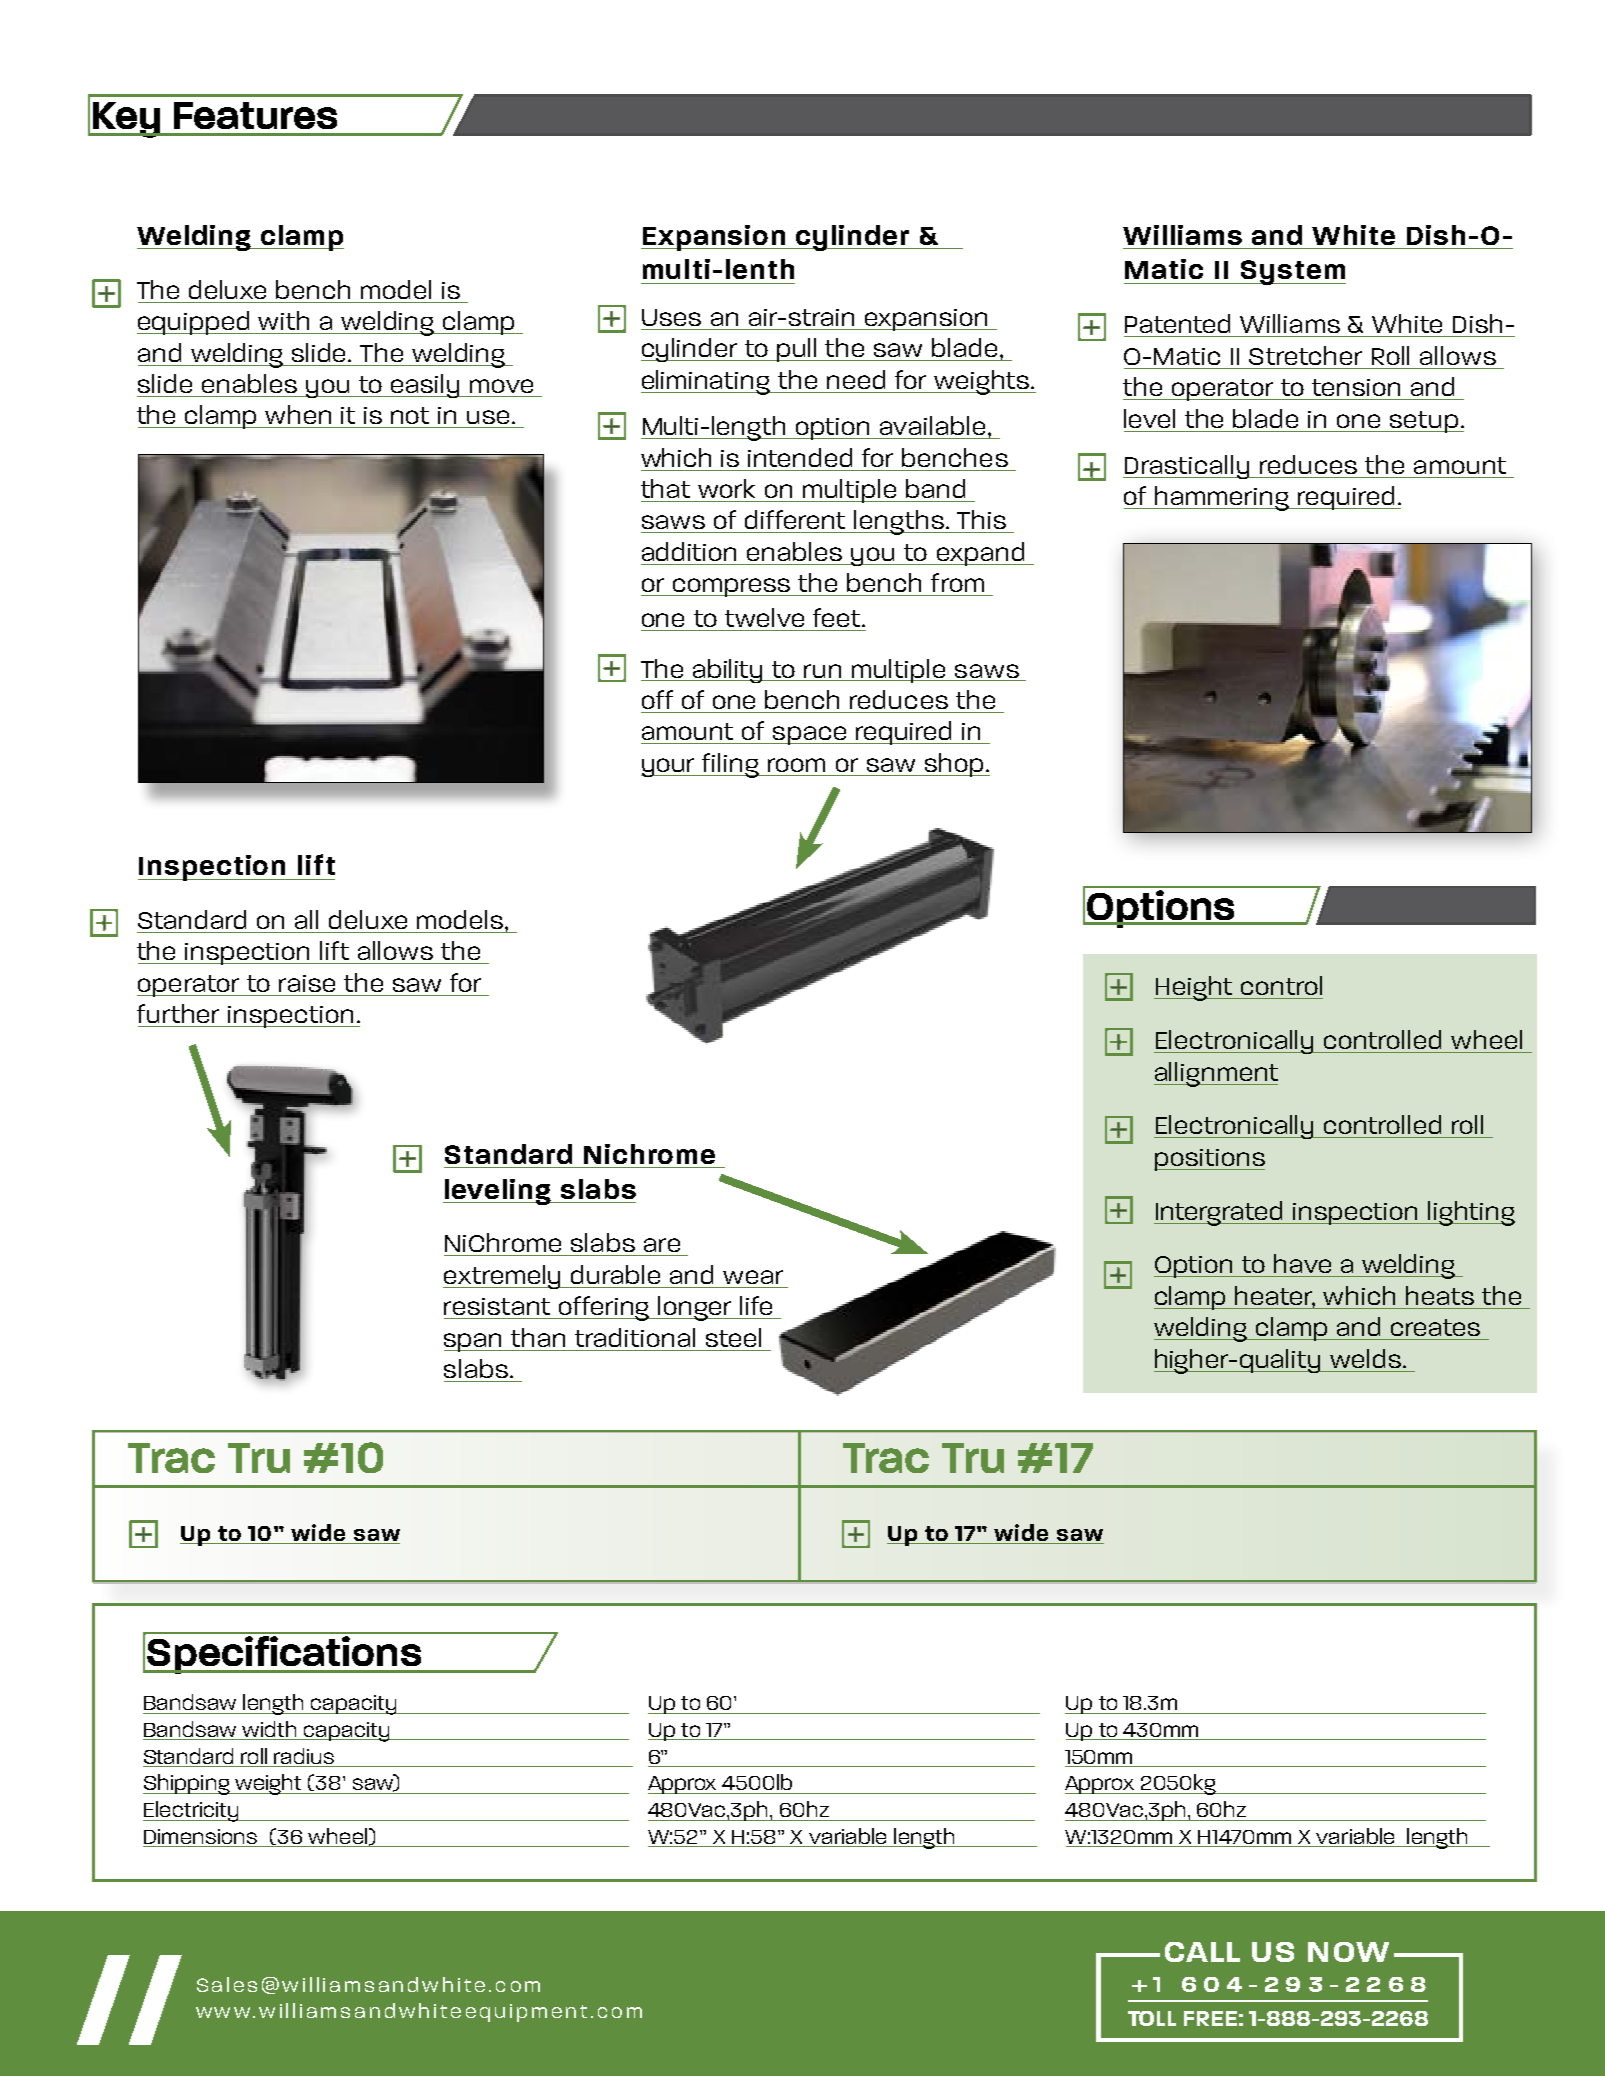  What do you see at coordinates (307, 983) in the screenshot?
I see `raise` at bounding box center [307, 983].
